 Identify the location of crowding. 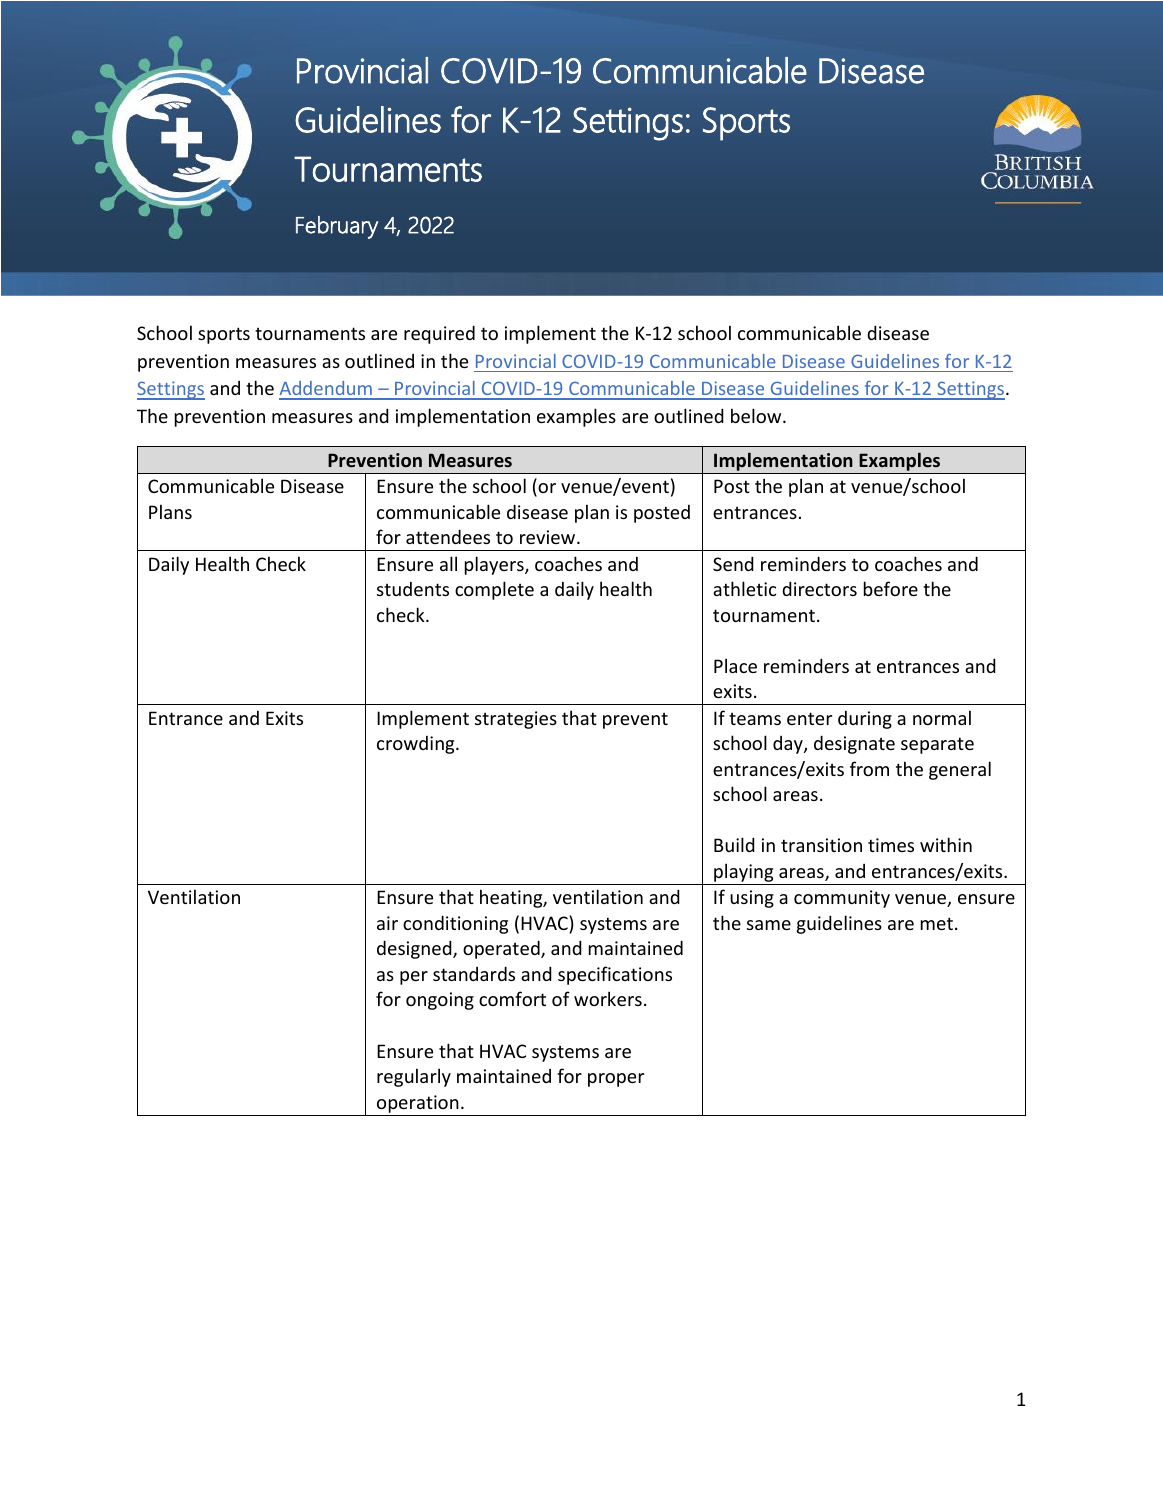
(417, 745).
